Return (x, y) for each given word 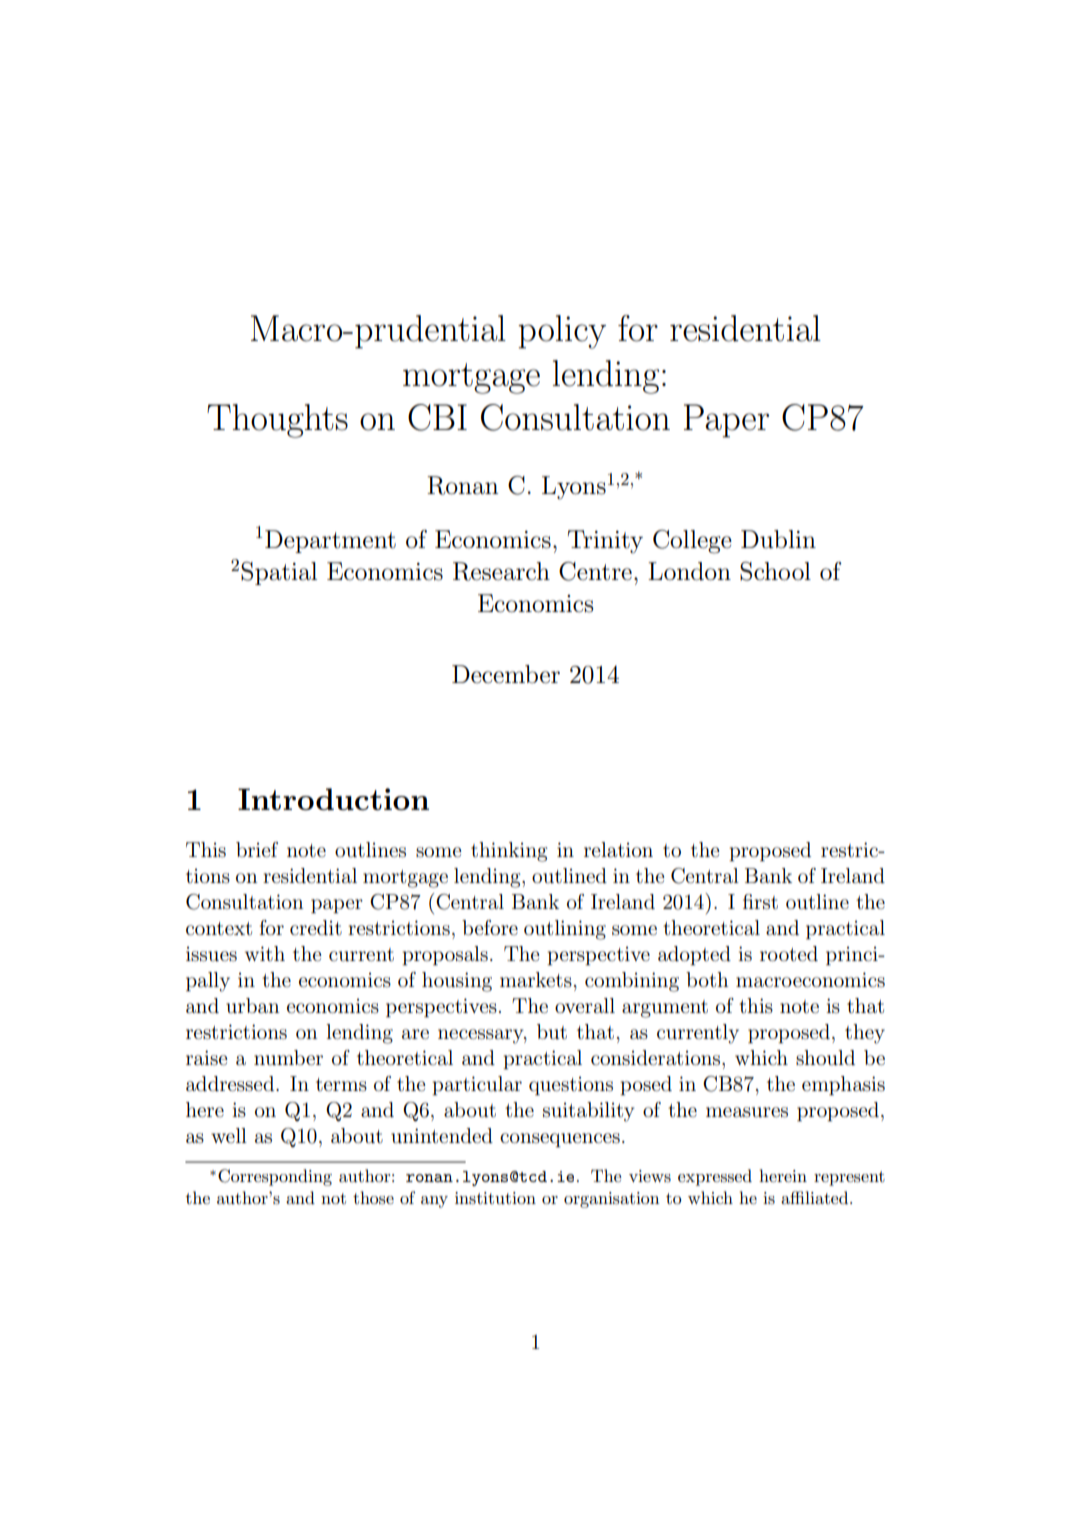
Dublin (778, 539)
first (760, 902)
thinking (509, 852)
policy (562, 332)
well (229, 1135)
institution (495, 1198)
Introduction (333, 799)
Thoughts (277, 421)
